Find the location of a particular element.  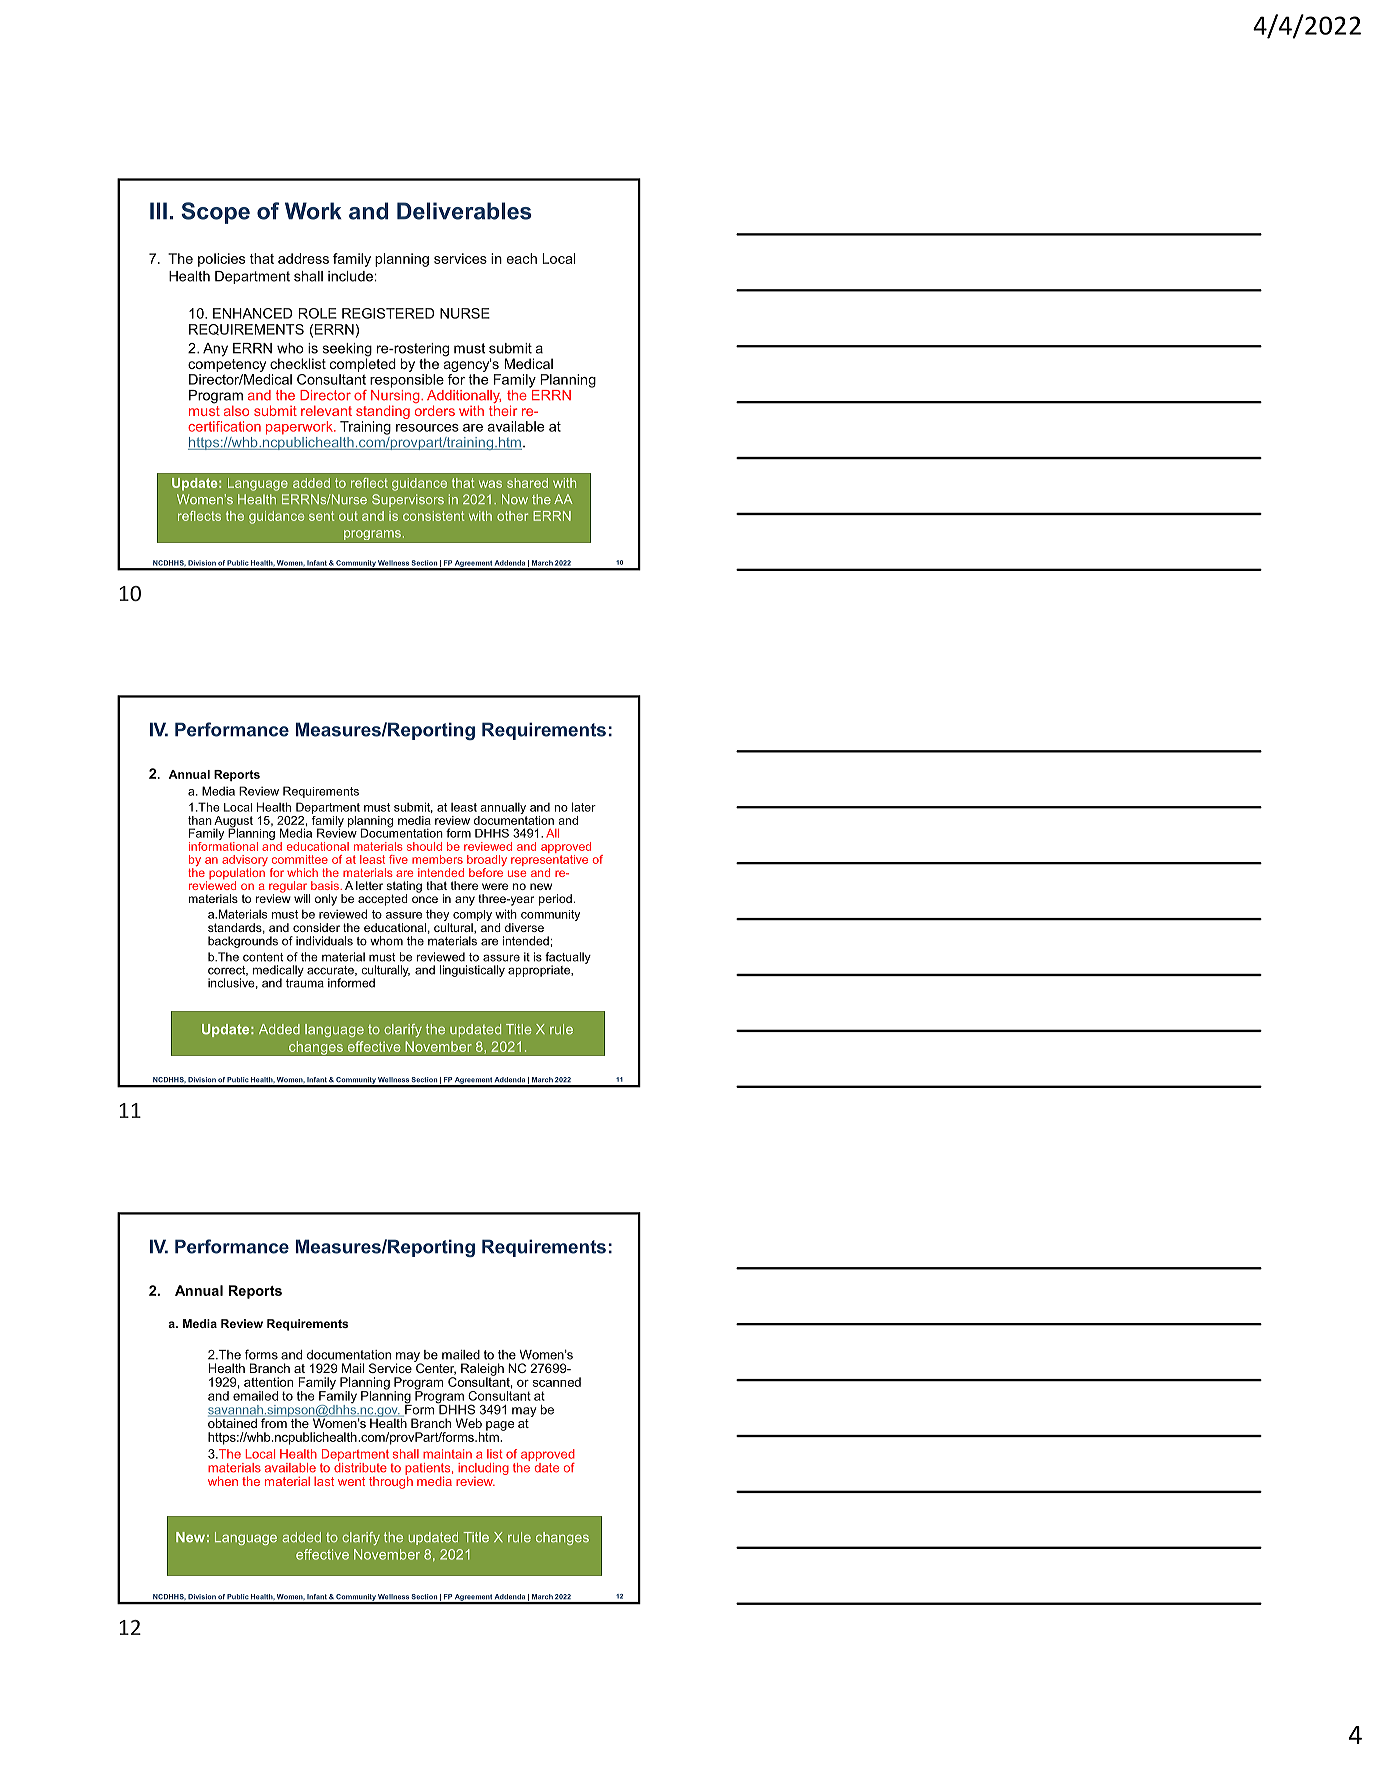

backgrounds is located at coordinates (243, 942).
